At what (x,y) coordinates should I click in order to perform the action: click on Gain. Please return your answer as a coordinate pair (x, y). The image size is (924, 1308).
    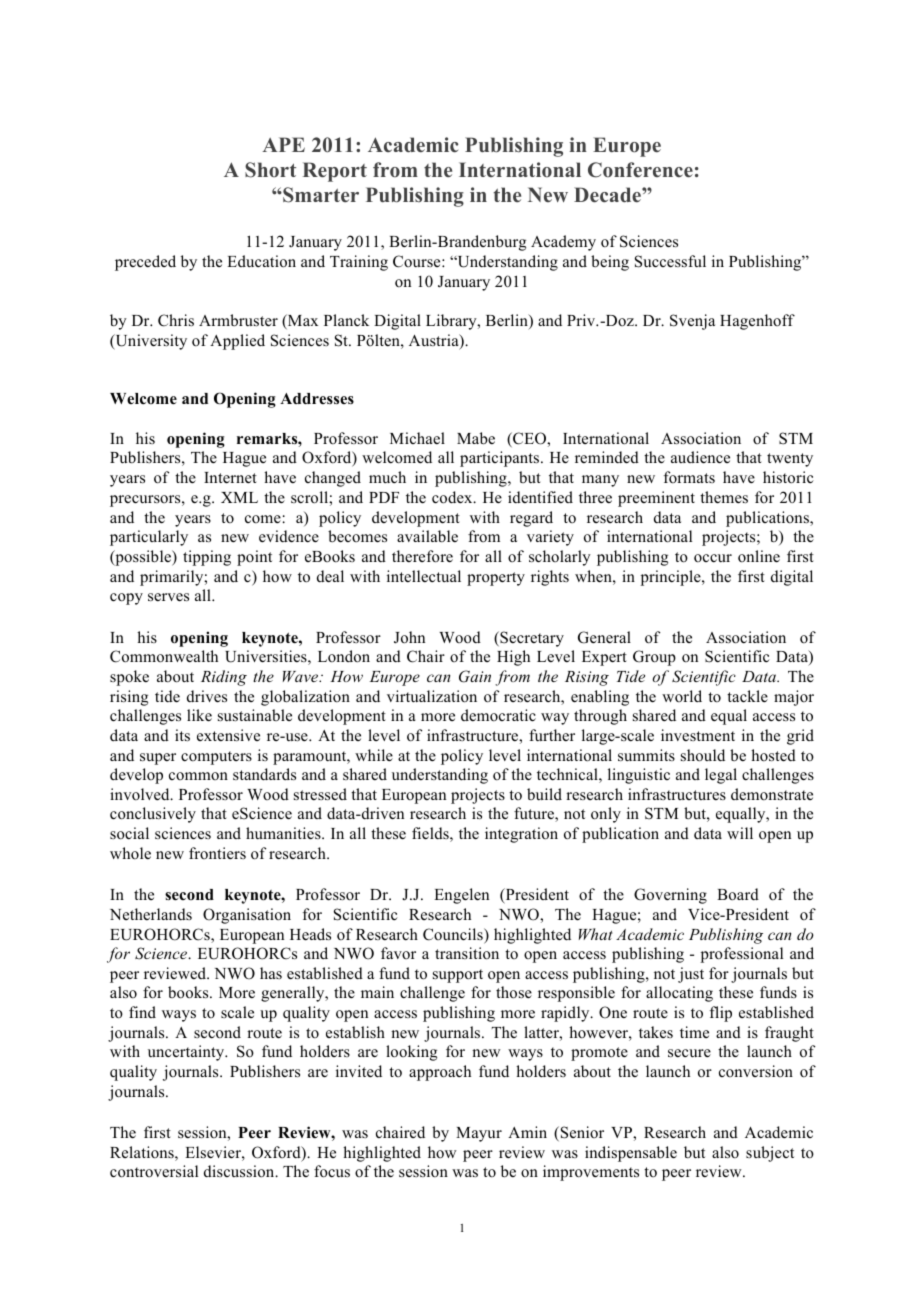
    Looking at the image, I should click on (475, 676).
